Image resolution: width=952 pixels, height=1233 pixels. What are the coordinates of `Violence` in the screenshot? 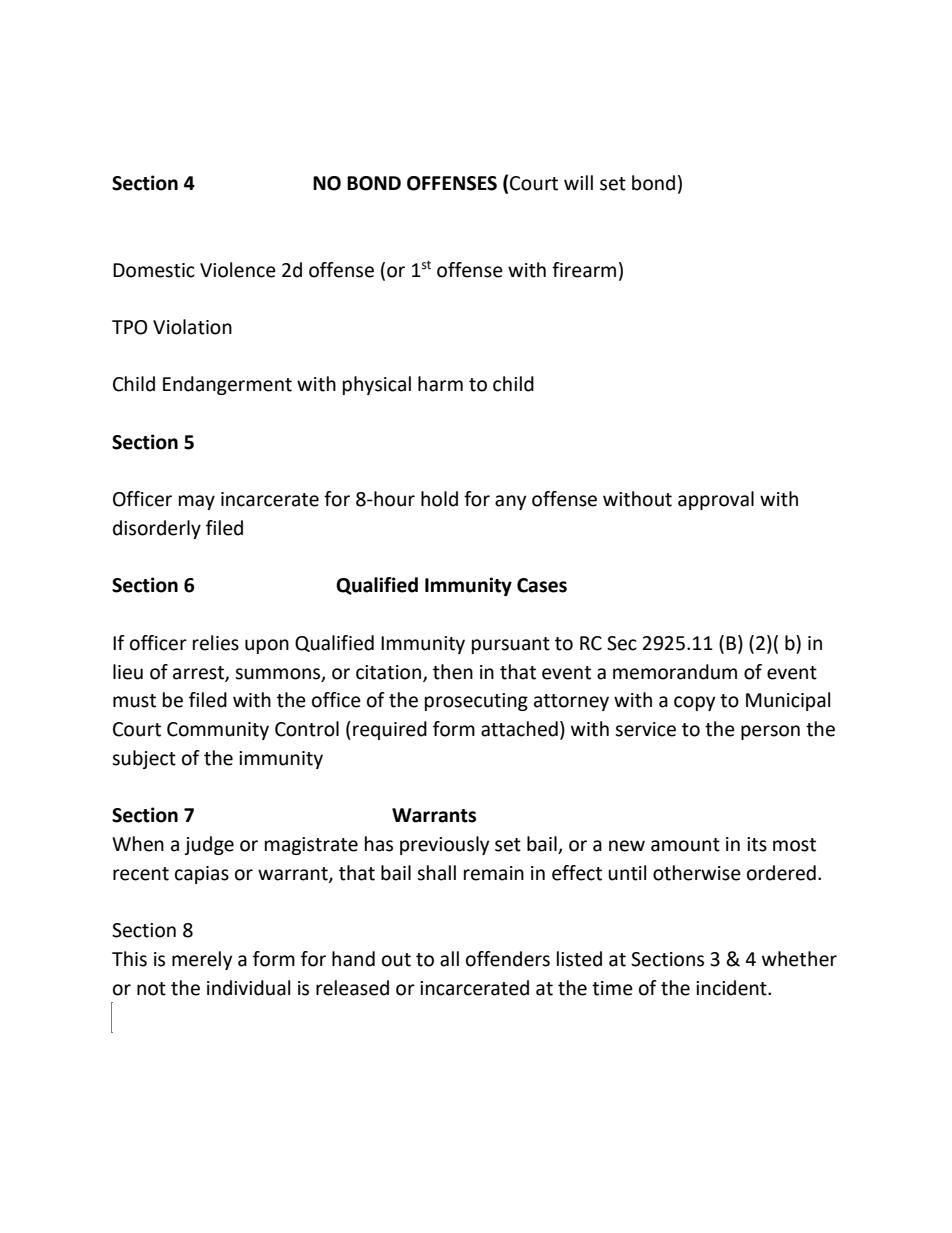 It's located at (238, 270).
